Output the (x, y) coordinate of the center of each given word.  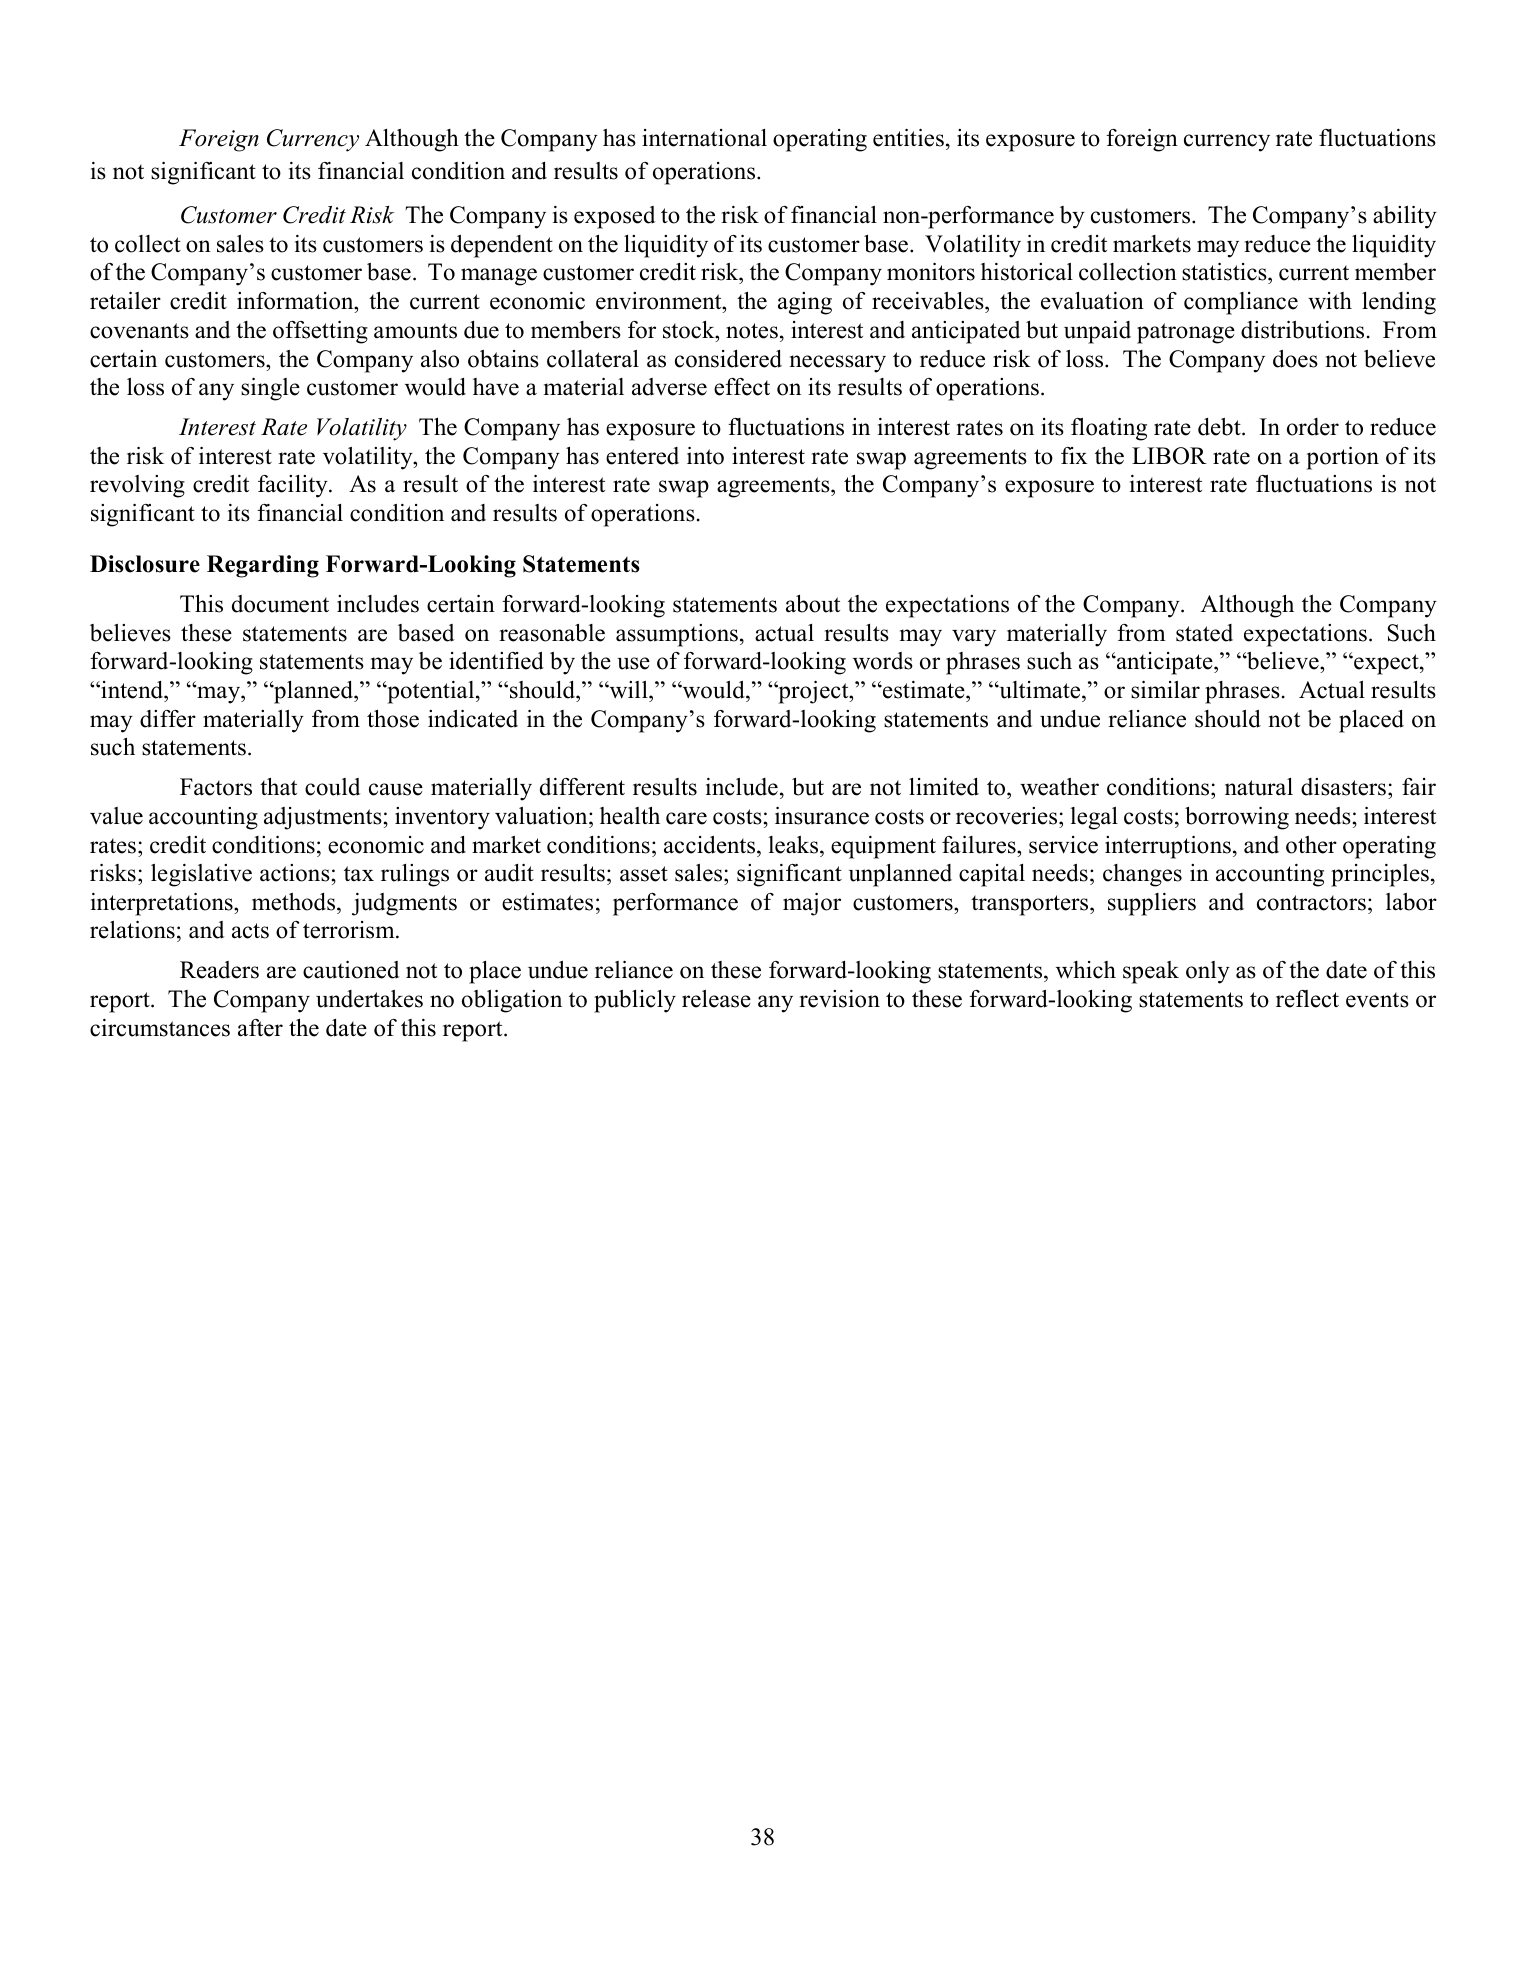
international (704, 138)
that (278, 786)
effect (742, 387)
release (716, 999)
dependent (502, 246)
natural (1259, 787)
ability (1405, 217)
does (1295, 359)
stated (1204, 633)
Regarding (263, 566)
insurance (822, 816)
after (260, 1028)
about (813, 604)
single (270, 389)
